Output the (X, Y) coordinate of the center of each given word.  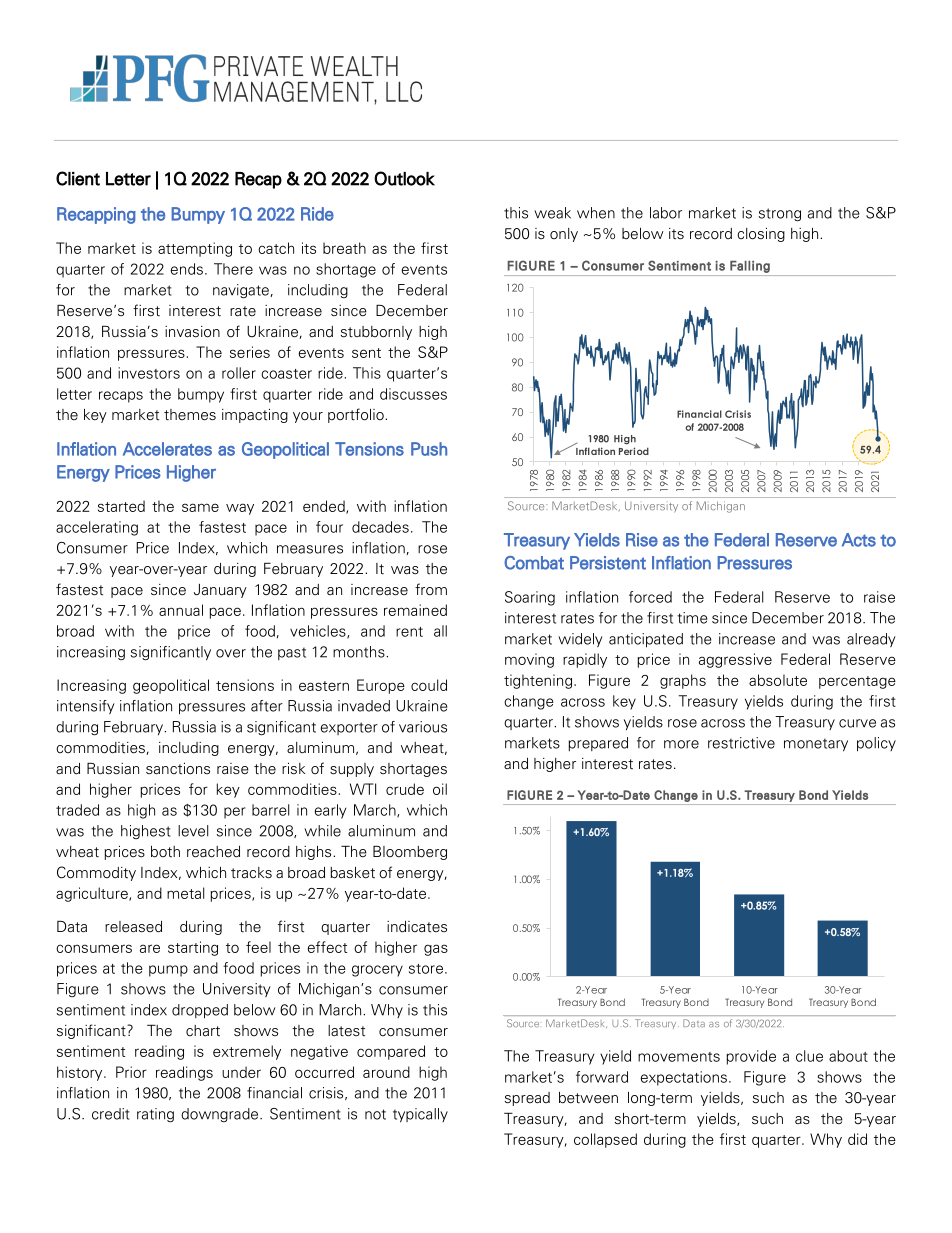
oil (440, 789)
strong (780, 214)
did (857, 1139)
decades (380, 527)
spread (527, 1099)
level (193, 831)
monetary (816, 745)
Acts (859, 540)
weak (552, 213)
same (200, 507)
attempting (195, 249)
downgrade (221, 1115)
